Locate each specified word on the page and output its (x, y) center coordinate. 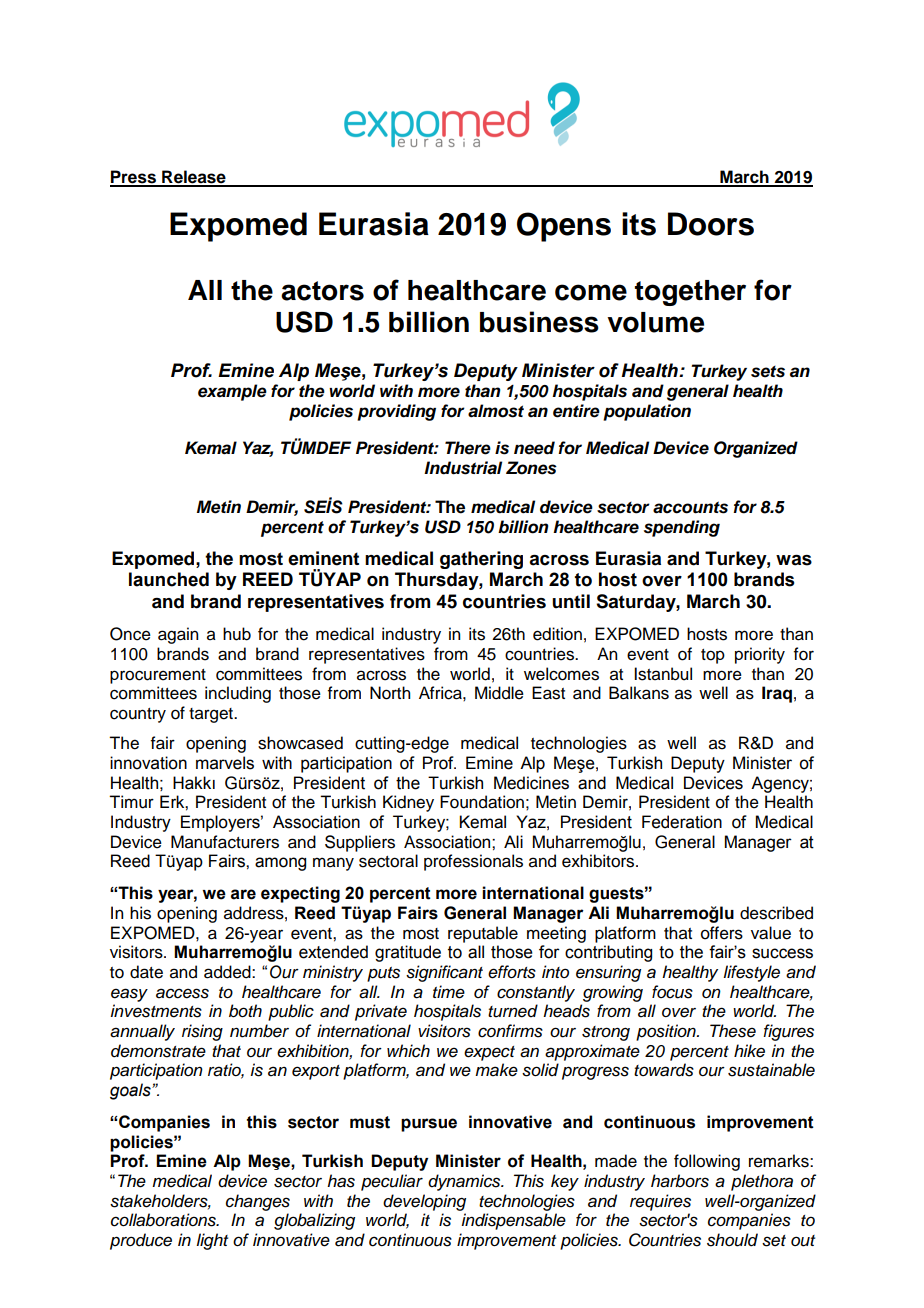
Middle (499, 693)
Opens (564, 227)
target (212, 715)
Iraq (777, 694)
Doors (711, 224)
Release (194, 178)
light (212, 1241)
